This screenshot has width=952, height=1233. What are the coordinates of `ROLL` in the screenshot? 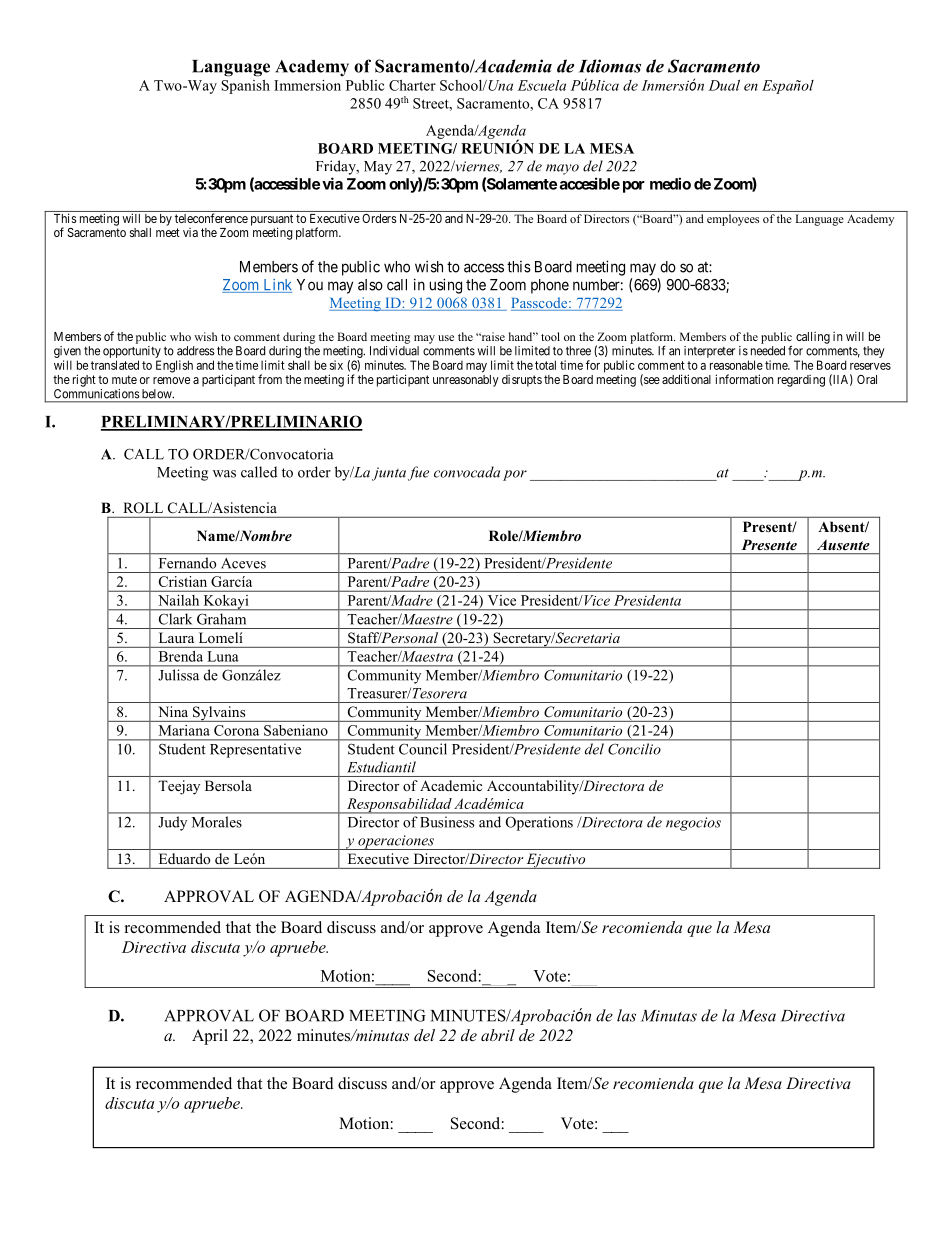 It's located at (143, 507).
